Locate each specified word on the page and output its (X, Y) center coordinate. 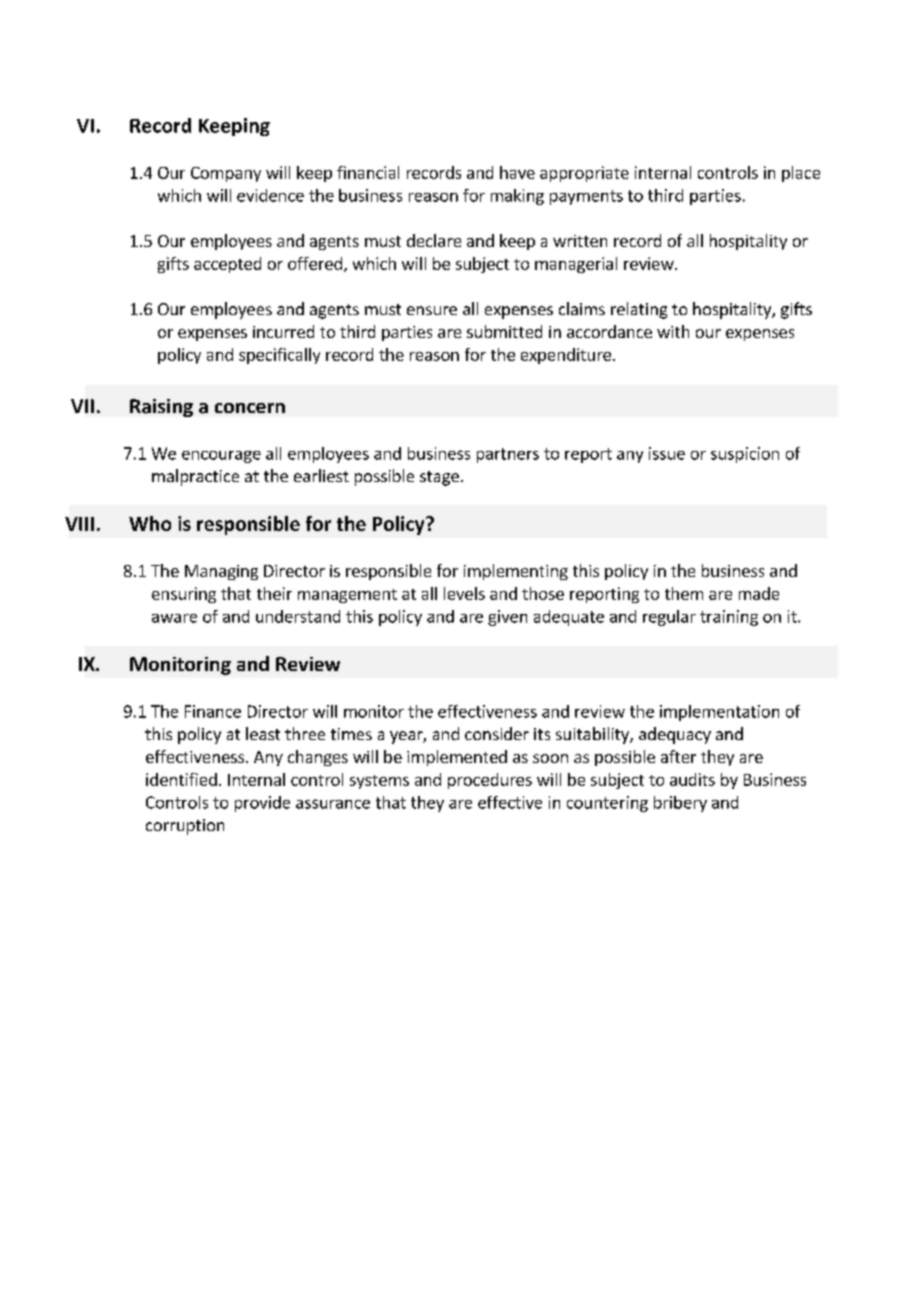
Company (226, 174)
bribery (680, 804)
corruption (185, 827)
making (517, 197)
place (801, 174)
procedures (490, 781)
